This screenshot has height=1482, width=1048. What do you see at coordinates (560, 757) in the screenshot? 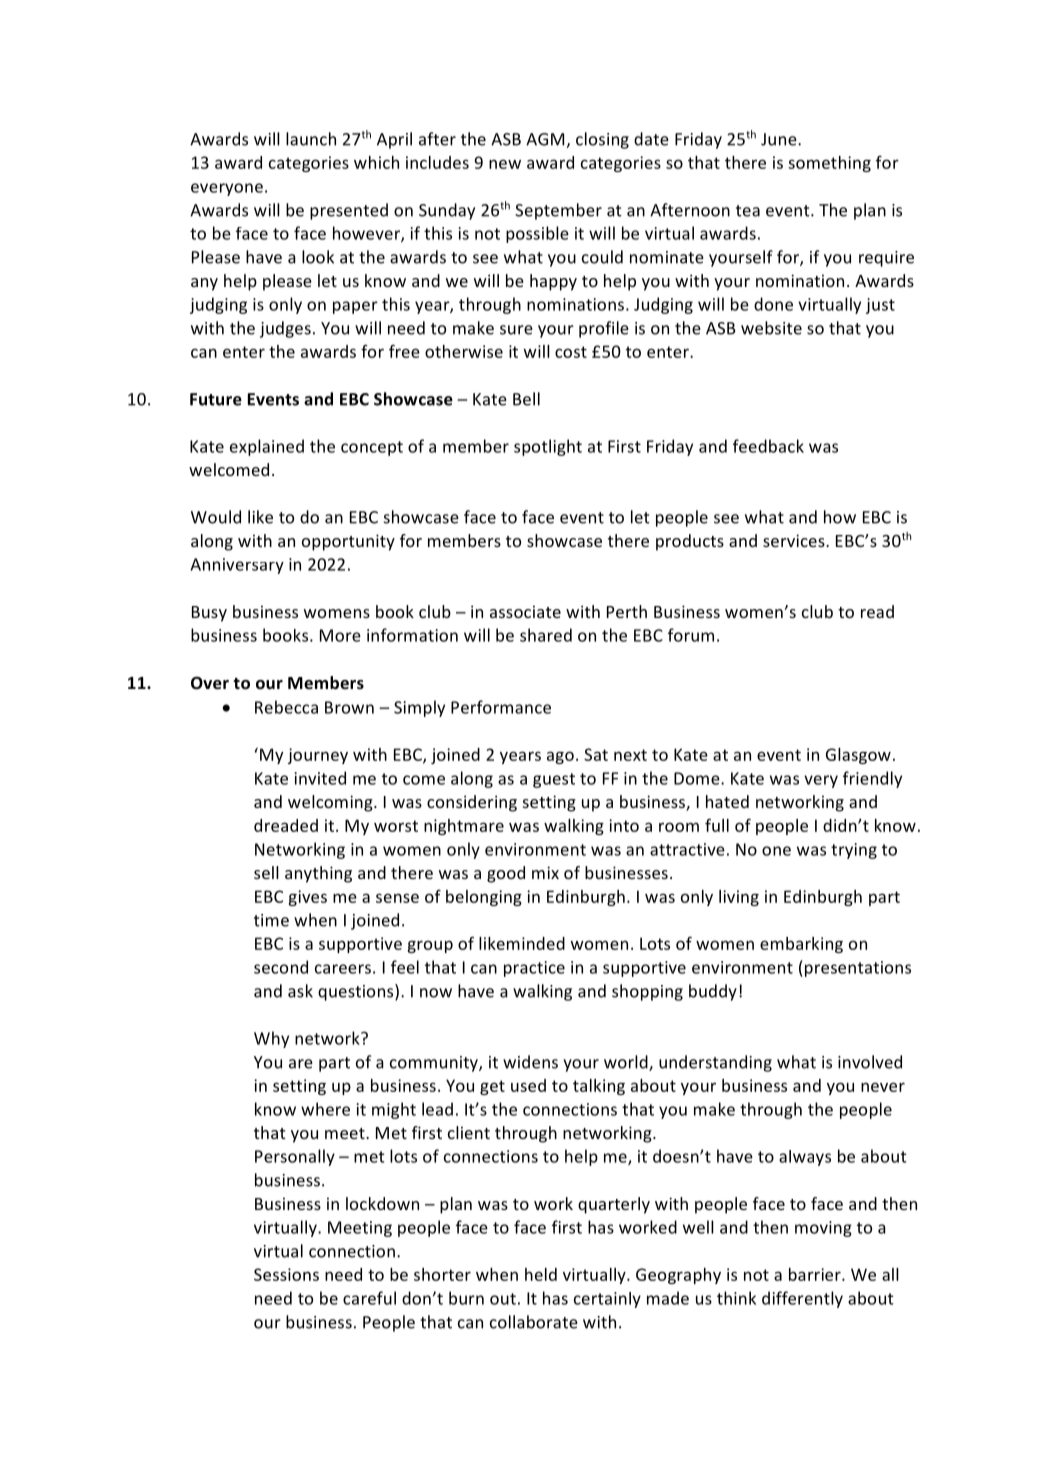
I see `ago` at bounding box center [560, 757].
